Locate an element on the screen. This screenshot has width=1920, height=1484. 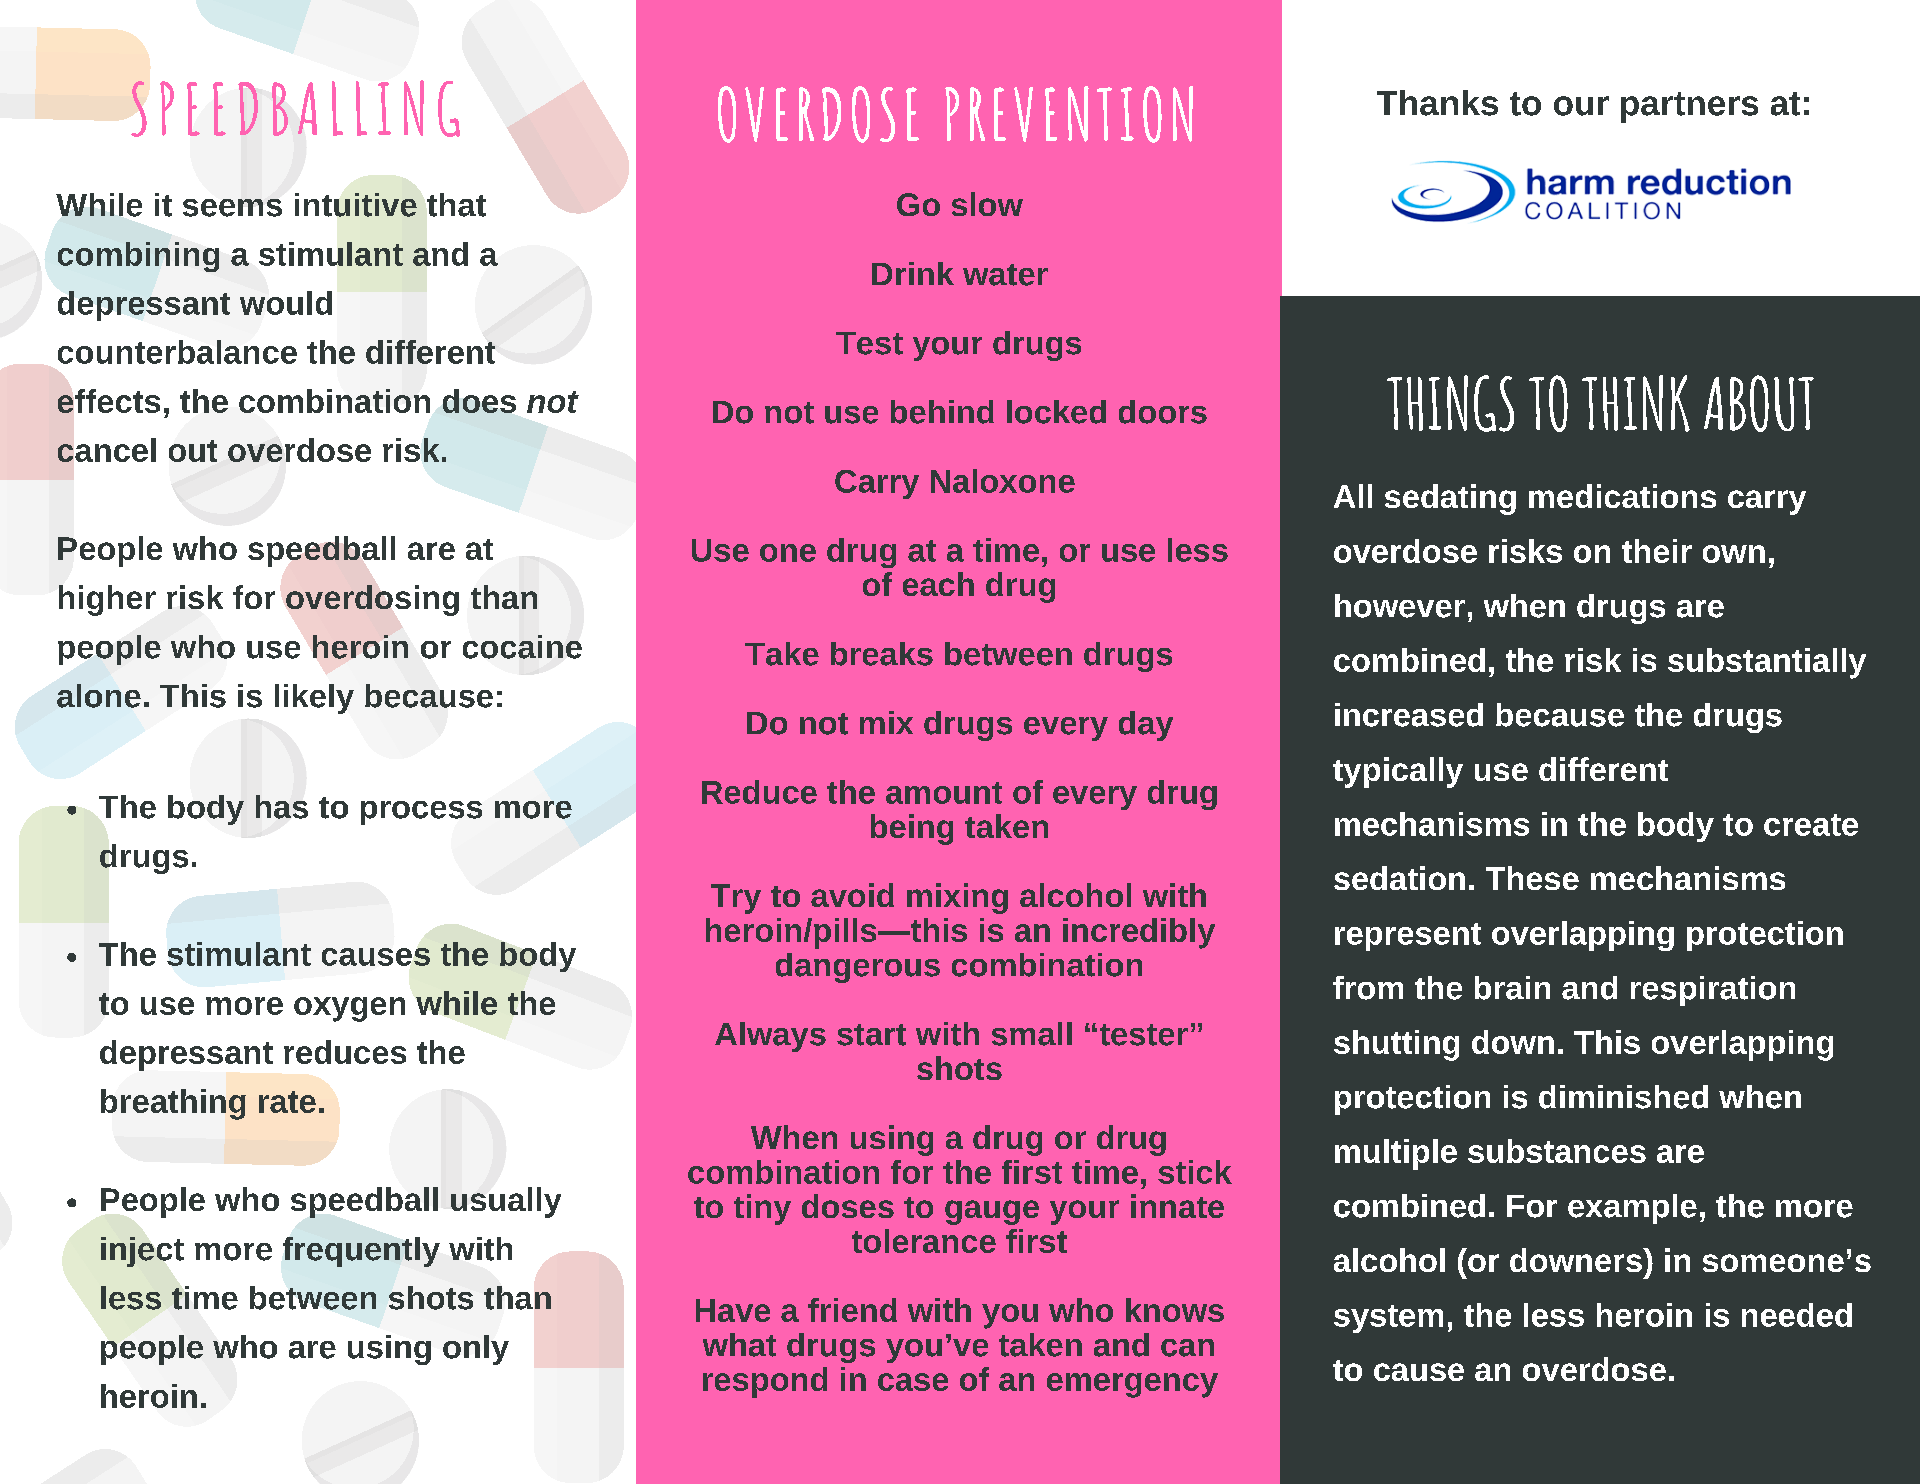
intuitive is located at coordinates (356, 205).
